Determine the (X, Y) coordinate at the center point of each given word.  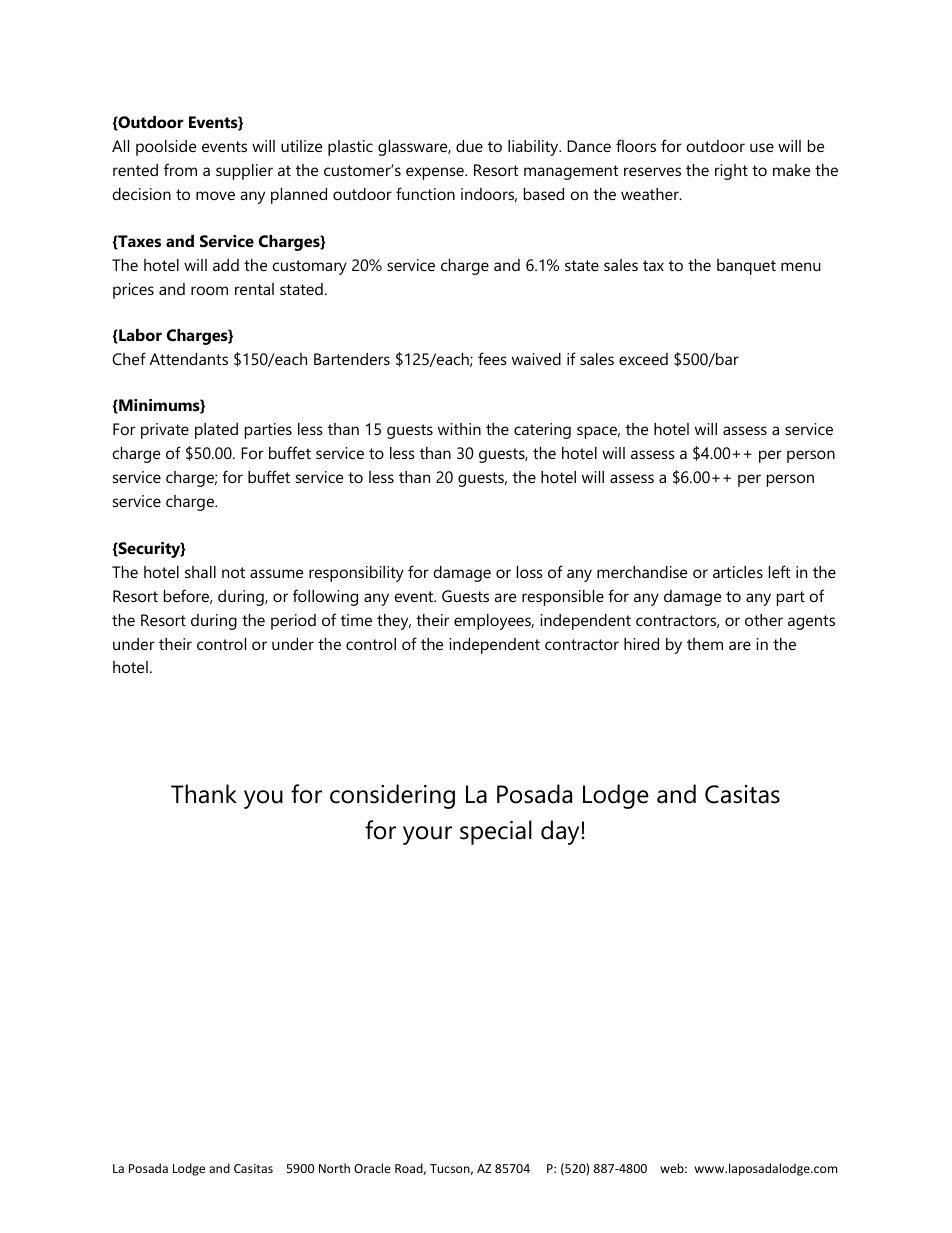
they (394, 622)
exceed (643, 359)
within (459, 429)
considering (392, 796)
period (293, 622)
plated (216, 431)
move (215, 195)
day (561, 832)
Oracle (372, 1168)
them (705, 644)
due (469, 146)
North (334, 1168)
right (731, 172)
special (496, 832)
